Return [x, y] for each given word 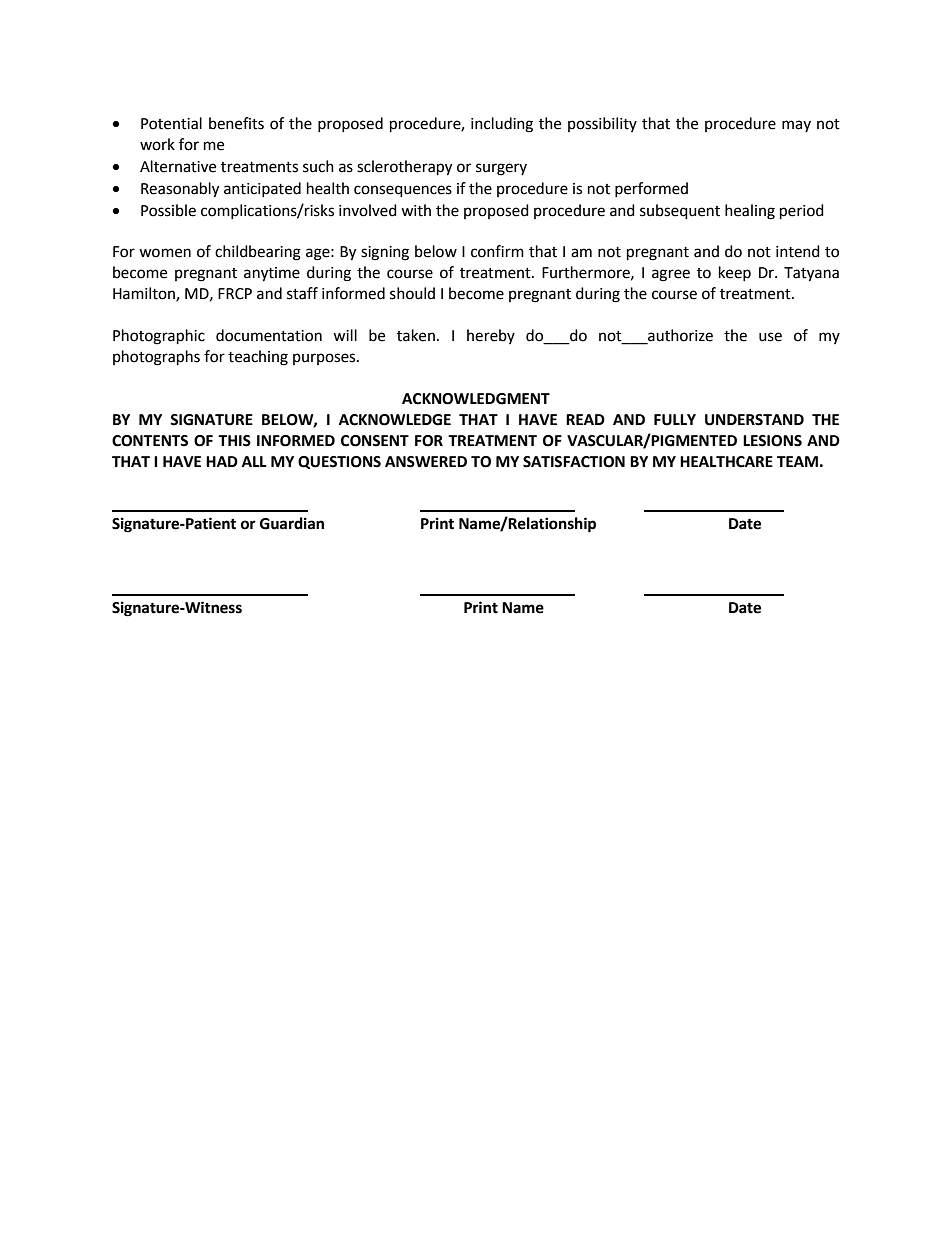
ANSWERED [426, 462]
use [770, 337]
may [796, 126]
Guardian [292, 523]
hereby [491, 336]
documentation [269, 335]
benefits [236, 123]
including [502, 125]
